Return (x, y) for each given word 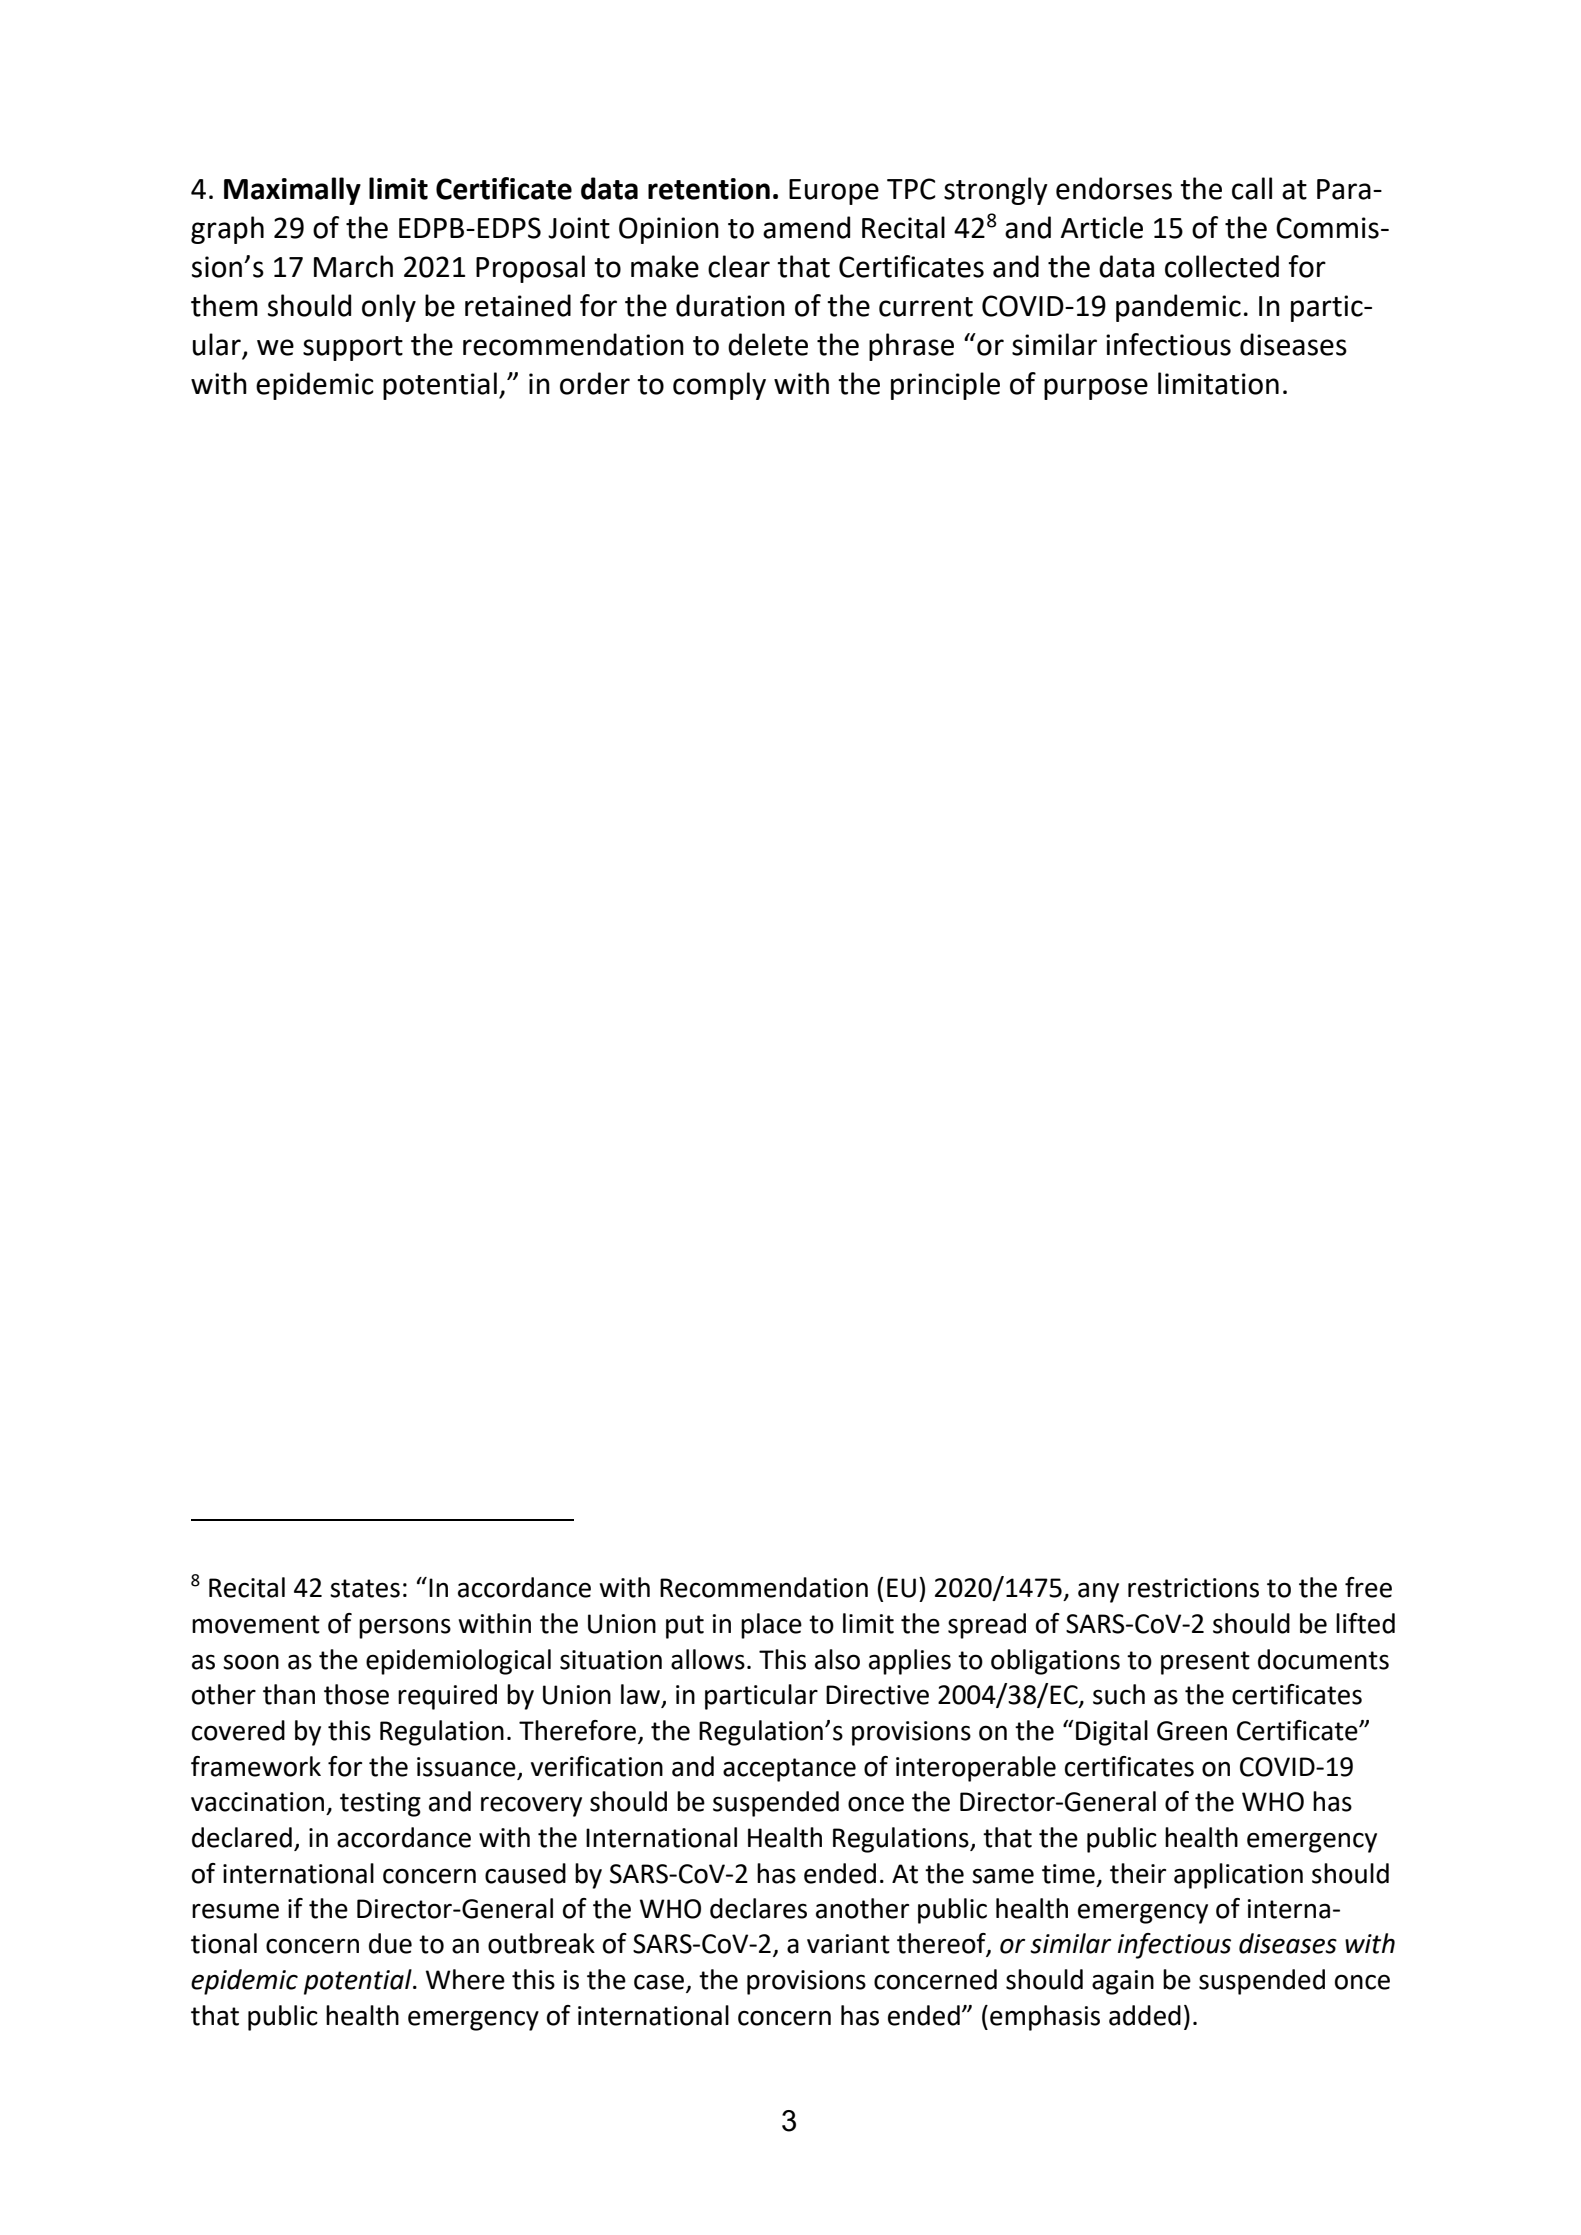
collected (1222, 266)
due (390, 1943)
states (365, 1588)
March (353, 266)
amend (806, 227)
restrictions (1193, 1588)
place (771, 1626)
